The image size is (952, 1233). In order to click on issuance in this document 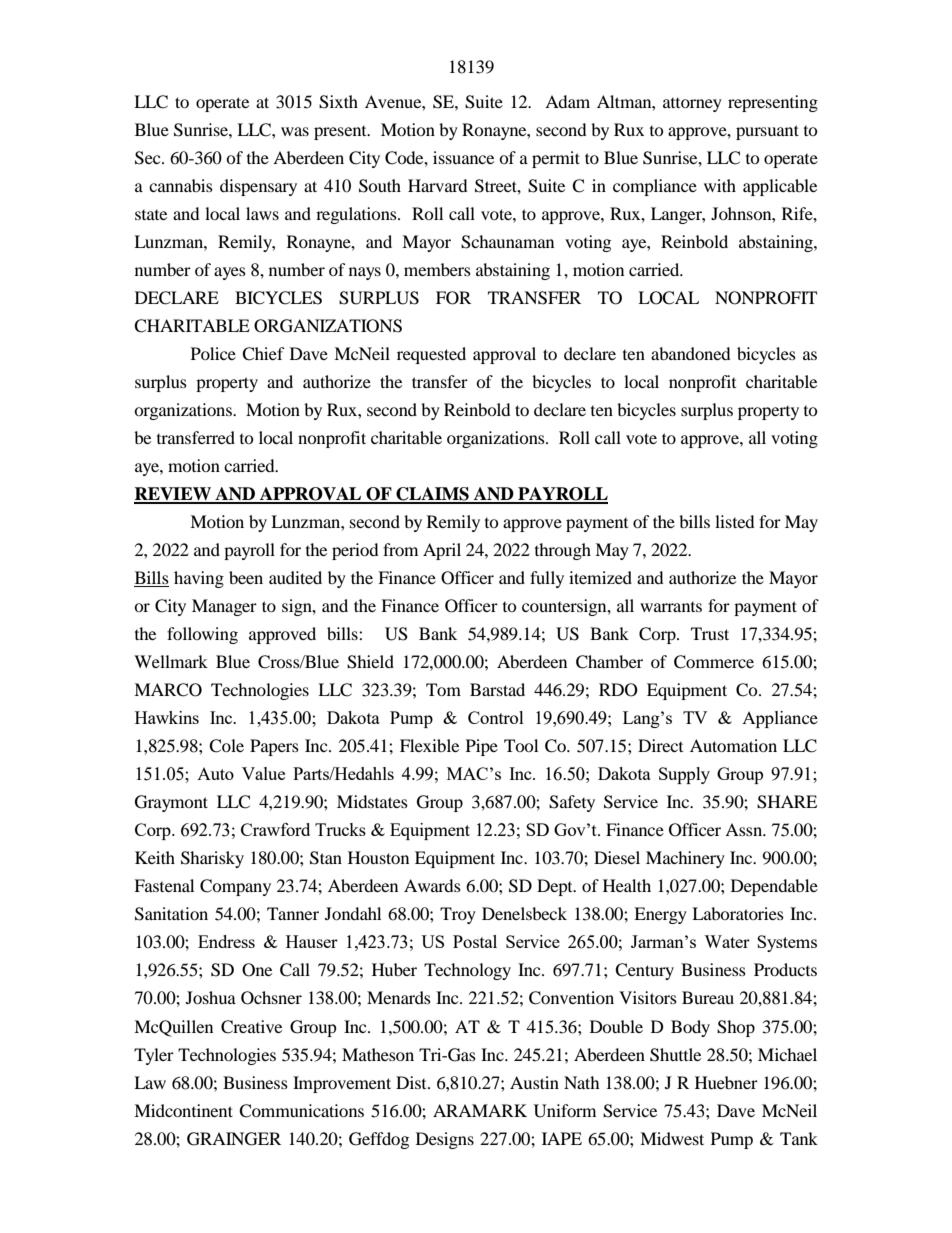, I will do `click(463, 157)`.
